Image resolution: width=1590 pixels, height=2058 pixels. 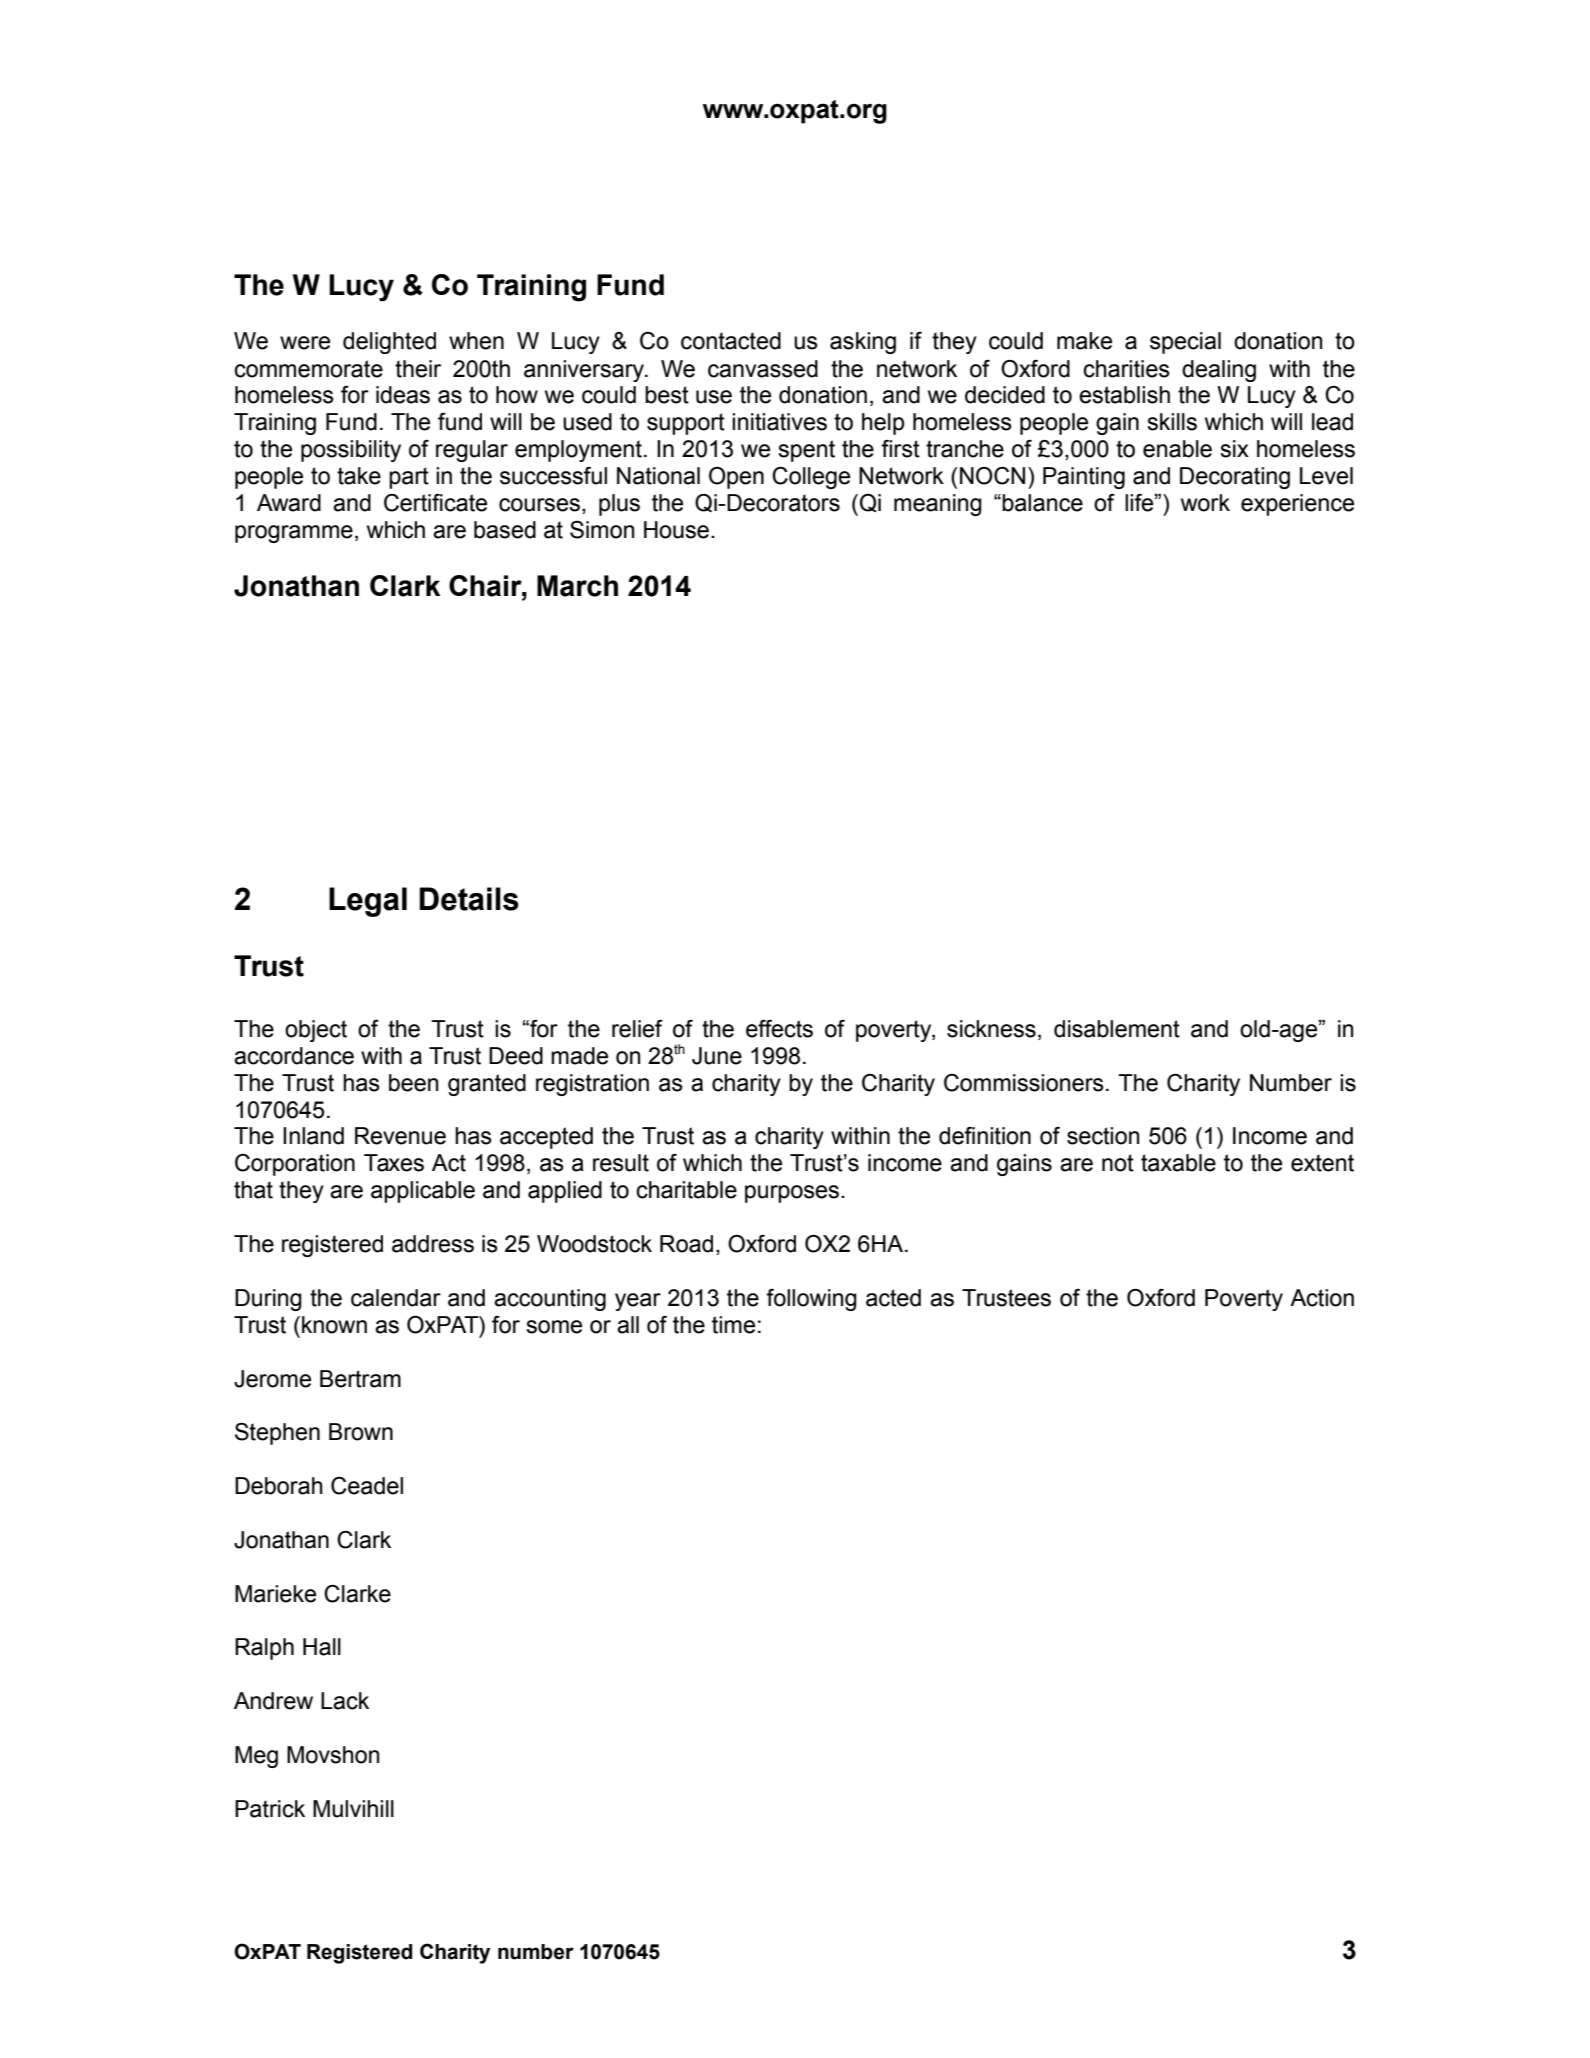 I want to click on sickness, so click(x=991, y=1029).
